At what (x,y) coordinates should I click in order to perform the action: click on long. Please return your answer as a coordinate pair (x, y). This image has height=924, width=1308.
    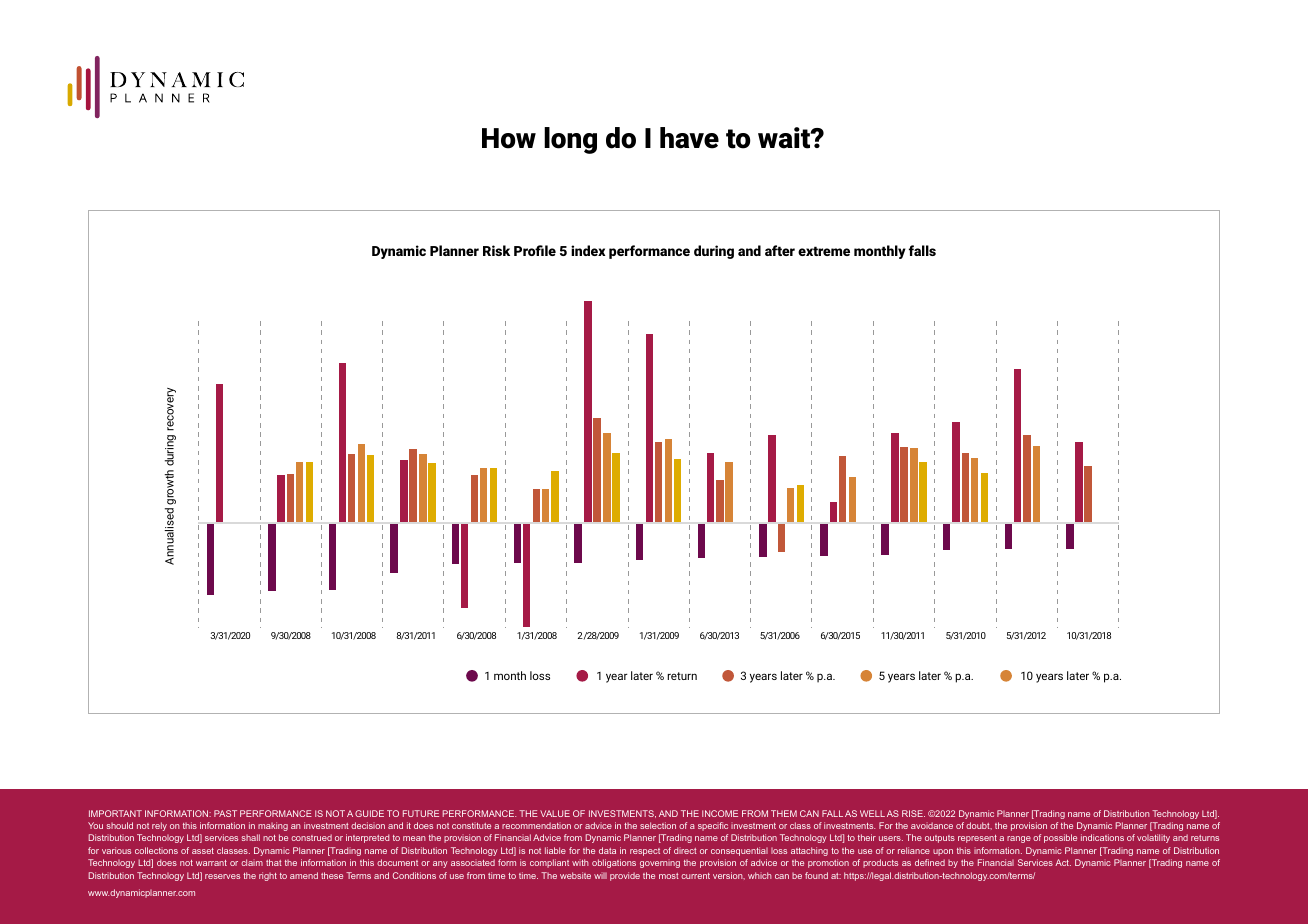
    Looking at the image, I should click on (570, 140).
